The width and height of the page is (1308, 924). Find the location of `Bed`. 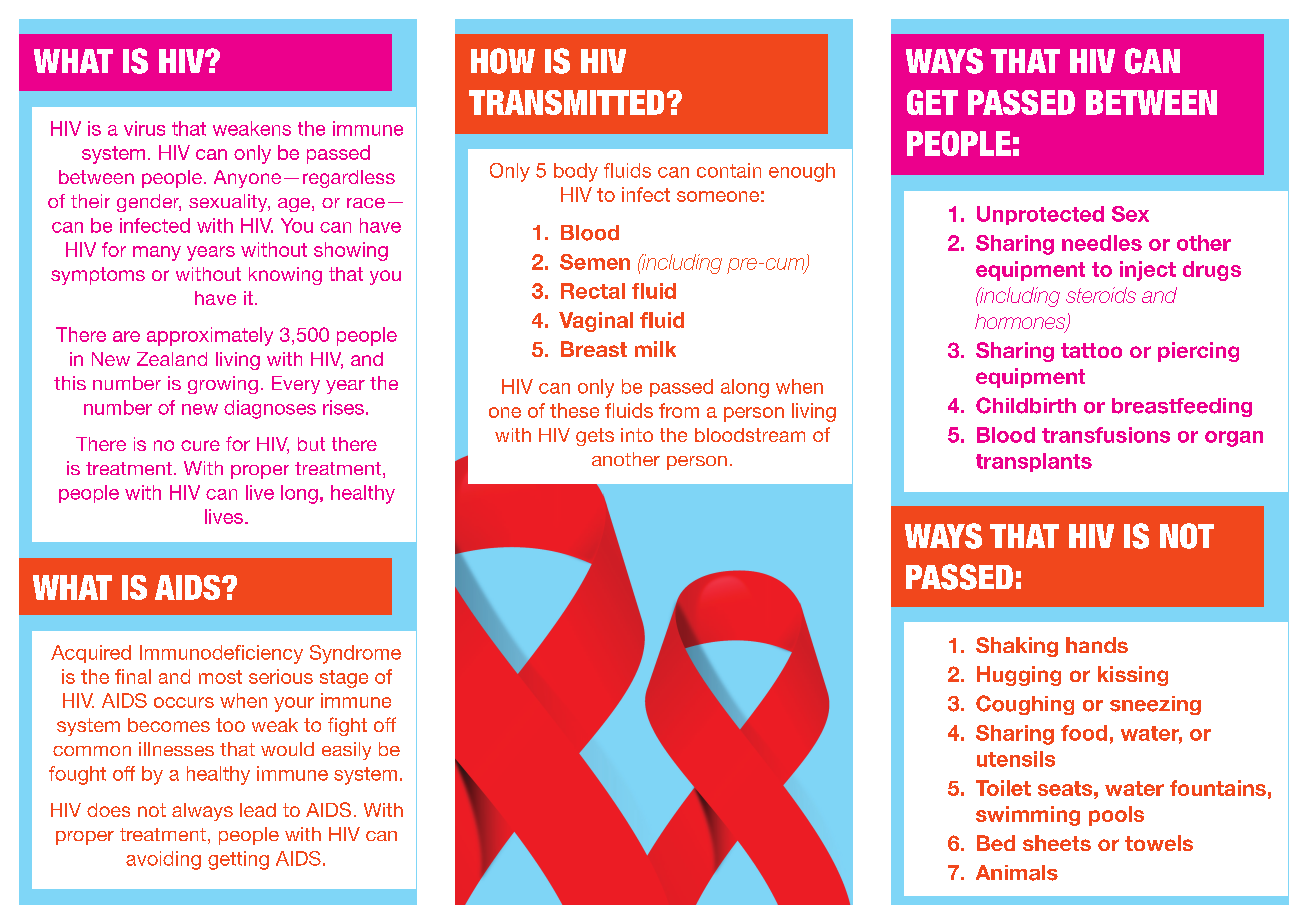

Bed is located at coordinates (996, 843).
